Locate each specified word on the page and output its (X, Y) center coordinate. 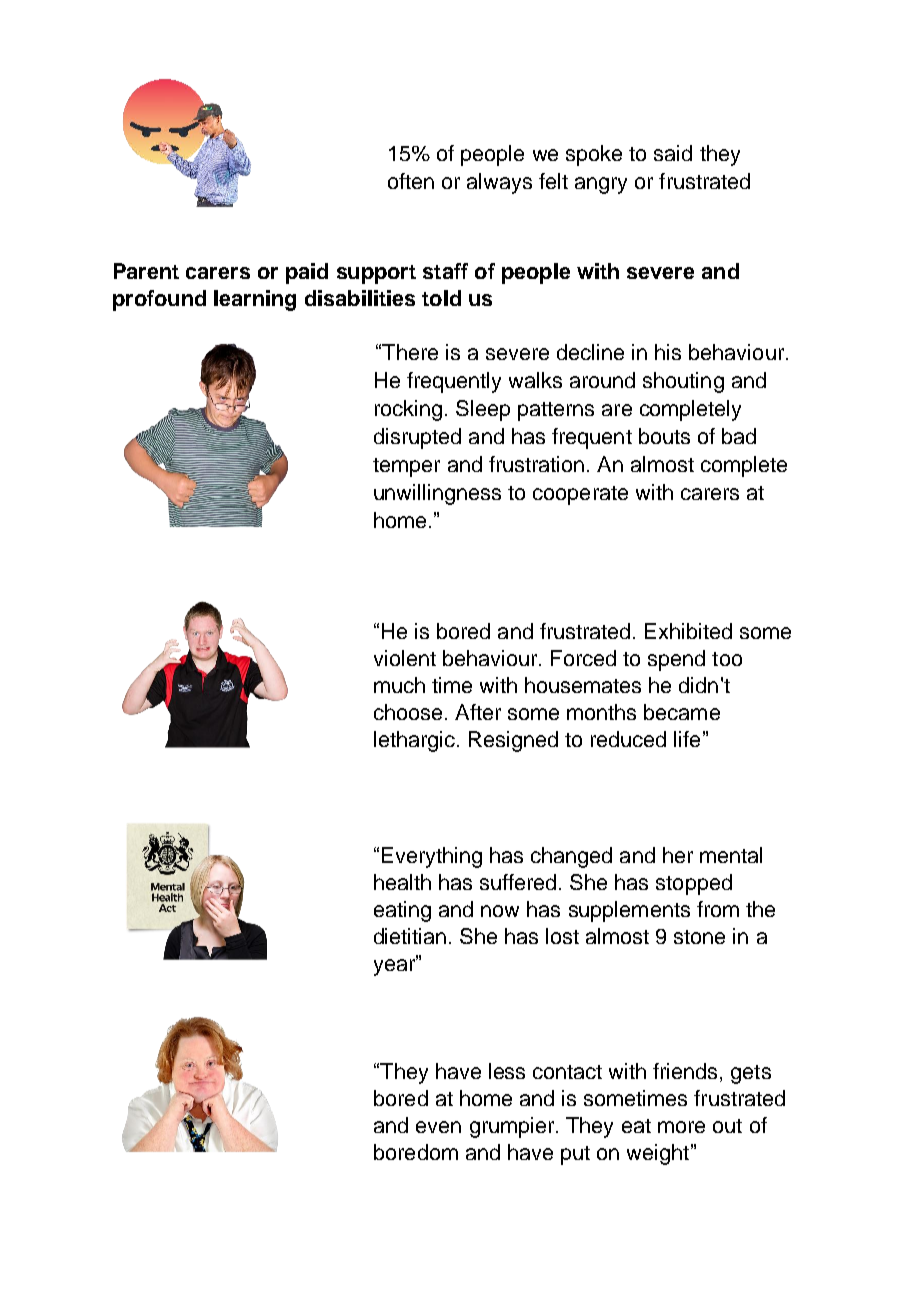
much (399, 685)
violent (405, 658)
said (673, 153)
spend (676, 660)
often (411, 181)
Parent (146, 271)
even (438, 1127)
